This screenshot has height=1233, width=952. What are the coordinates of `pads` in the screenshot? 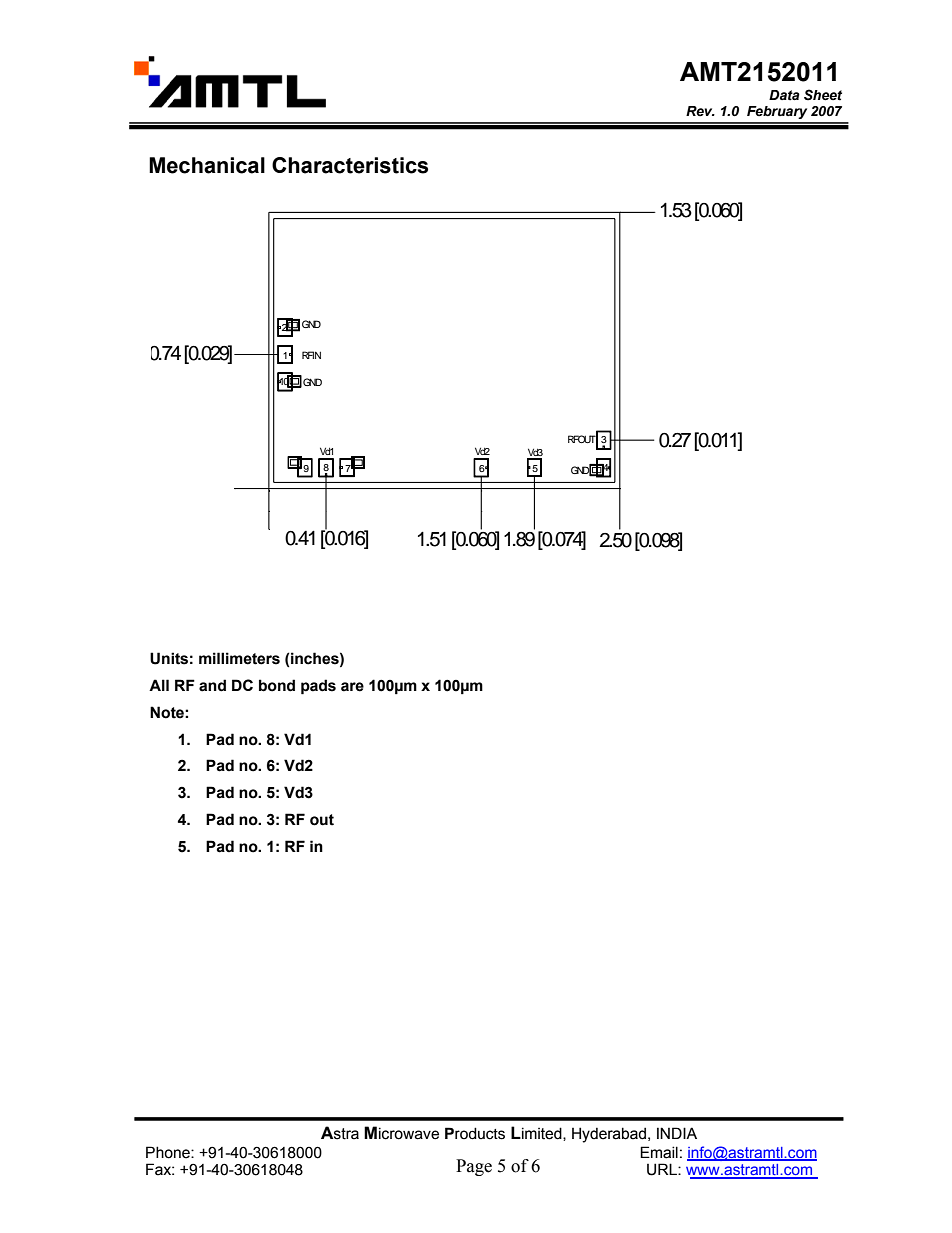 It's located at (318, 687).
